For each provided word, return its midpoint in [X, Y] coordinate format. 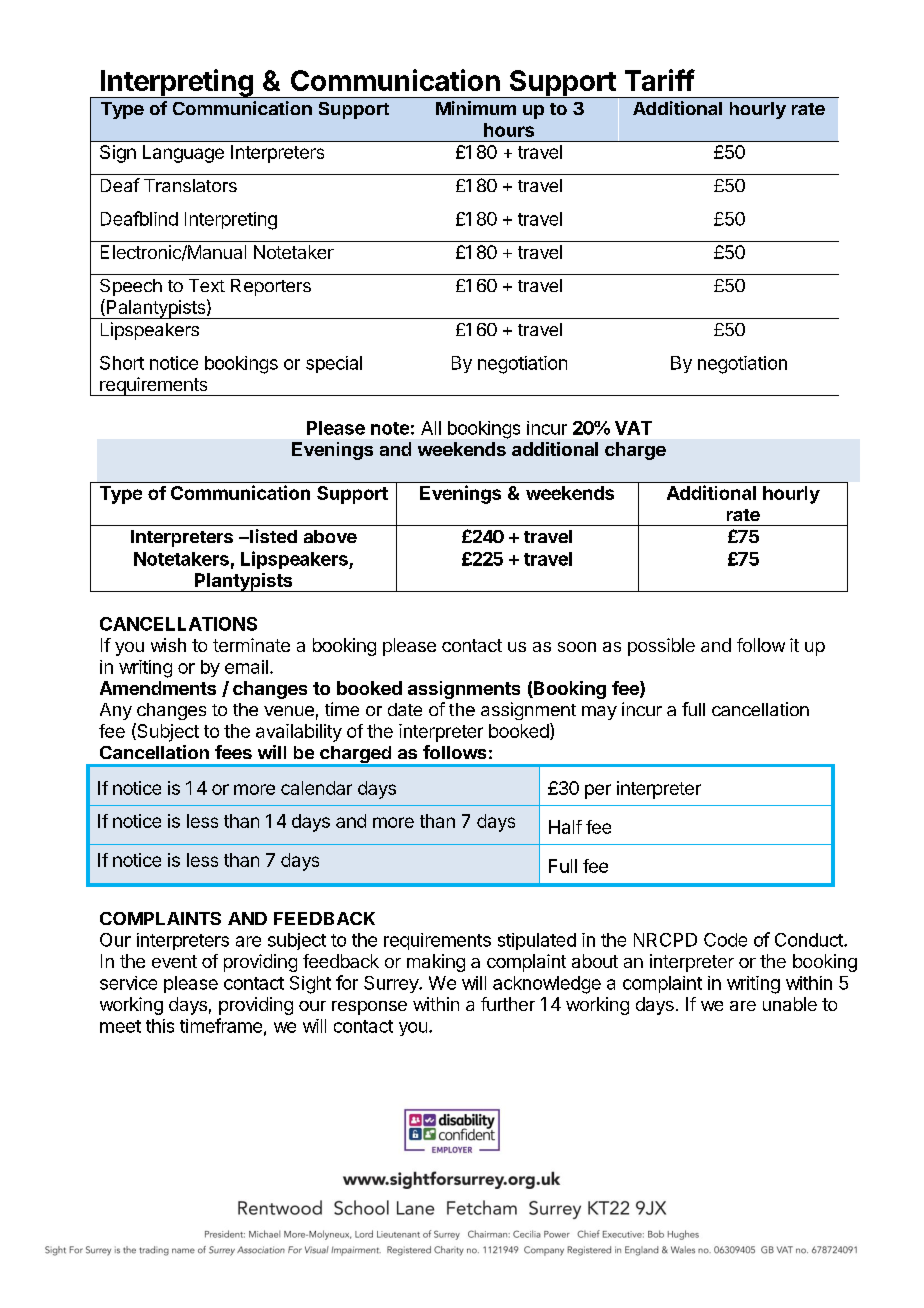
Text [207, 285]
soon [577, 647]
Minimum [476, 108]
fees [233, 752]
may [599, 713]
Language [183, 154]
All [431, 428]
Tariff [660, 80]
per [598, 791]
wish [168, 645]
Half [565, 827]
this [160, 1026]
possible [661, 647]
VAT [633, 428]
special [334, 364]
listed [272, 536]
